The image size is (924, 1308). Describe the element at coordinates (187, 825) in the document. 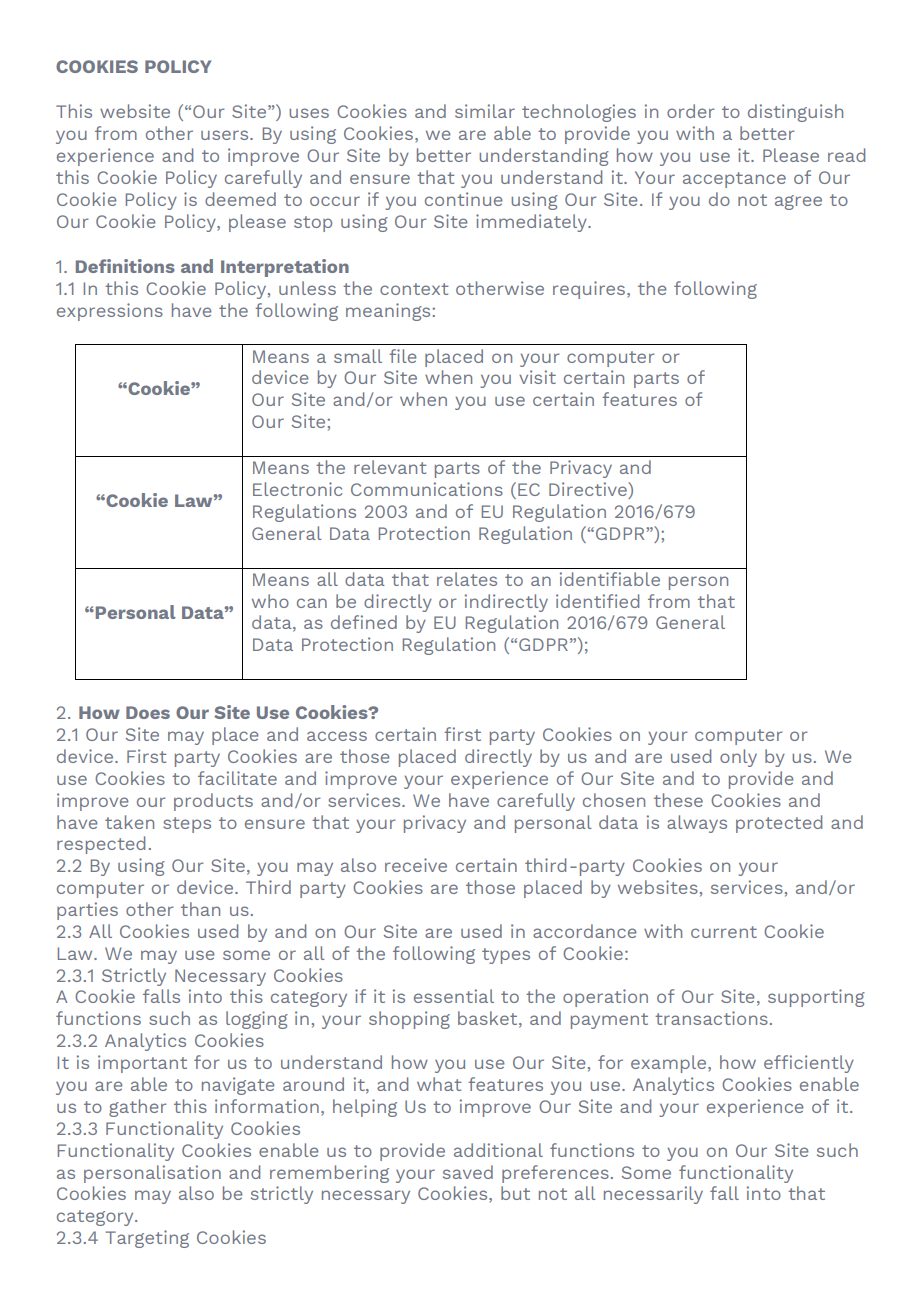

I see `steps` at that location.
